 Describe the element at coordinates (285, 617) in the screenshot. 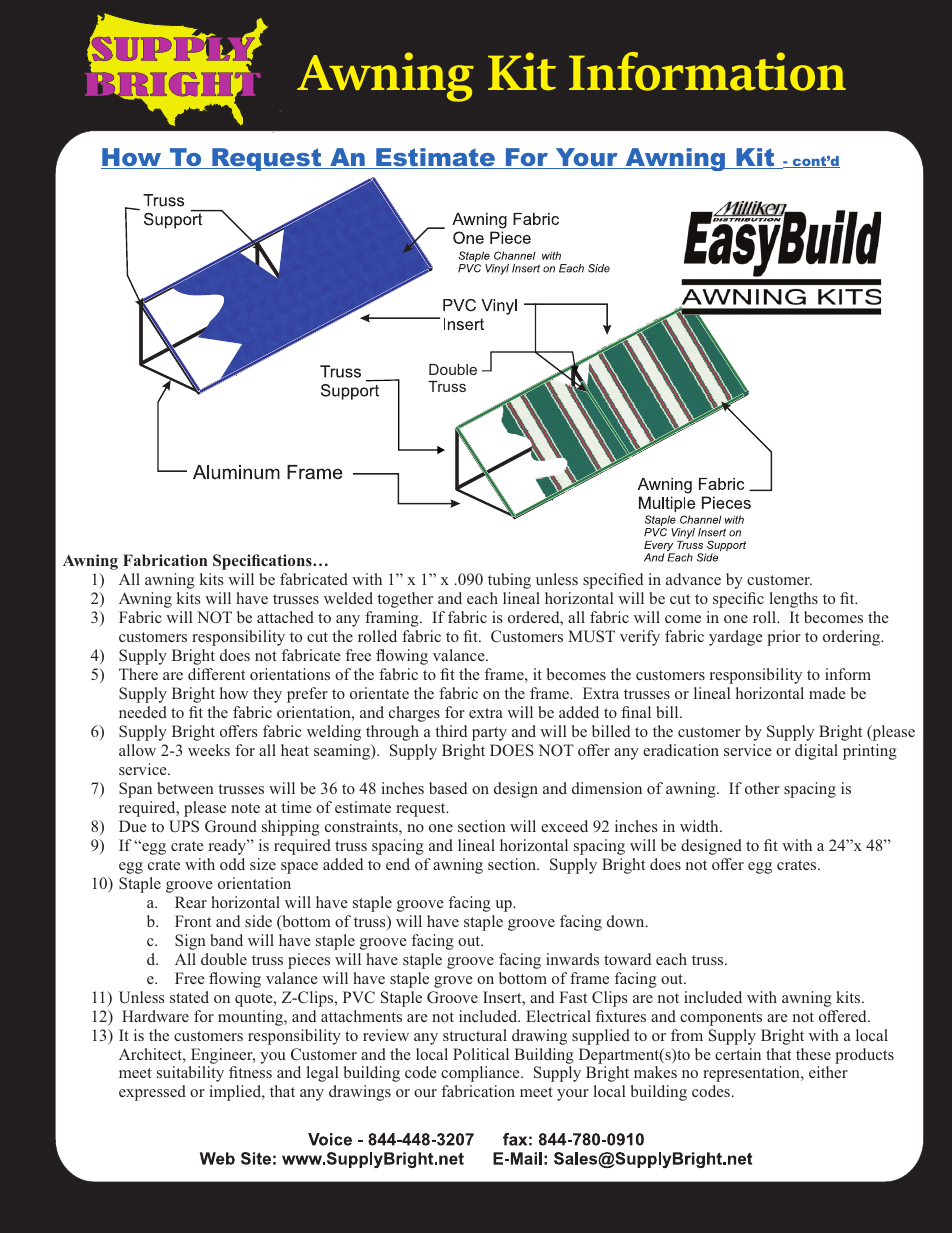

I see `attached` at that location.
